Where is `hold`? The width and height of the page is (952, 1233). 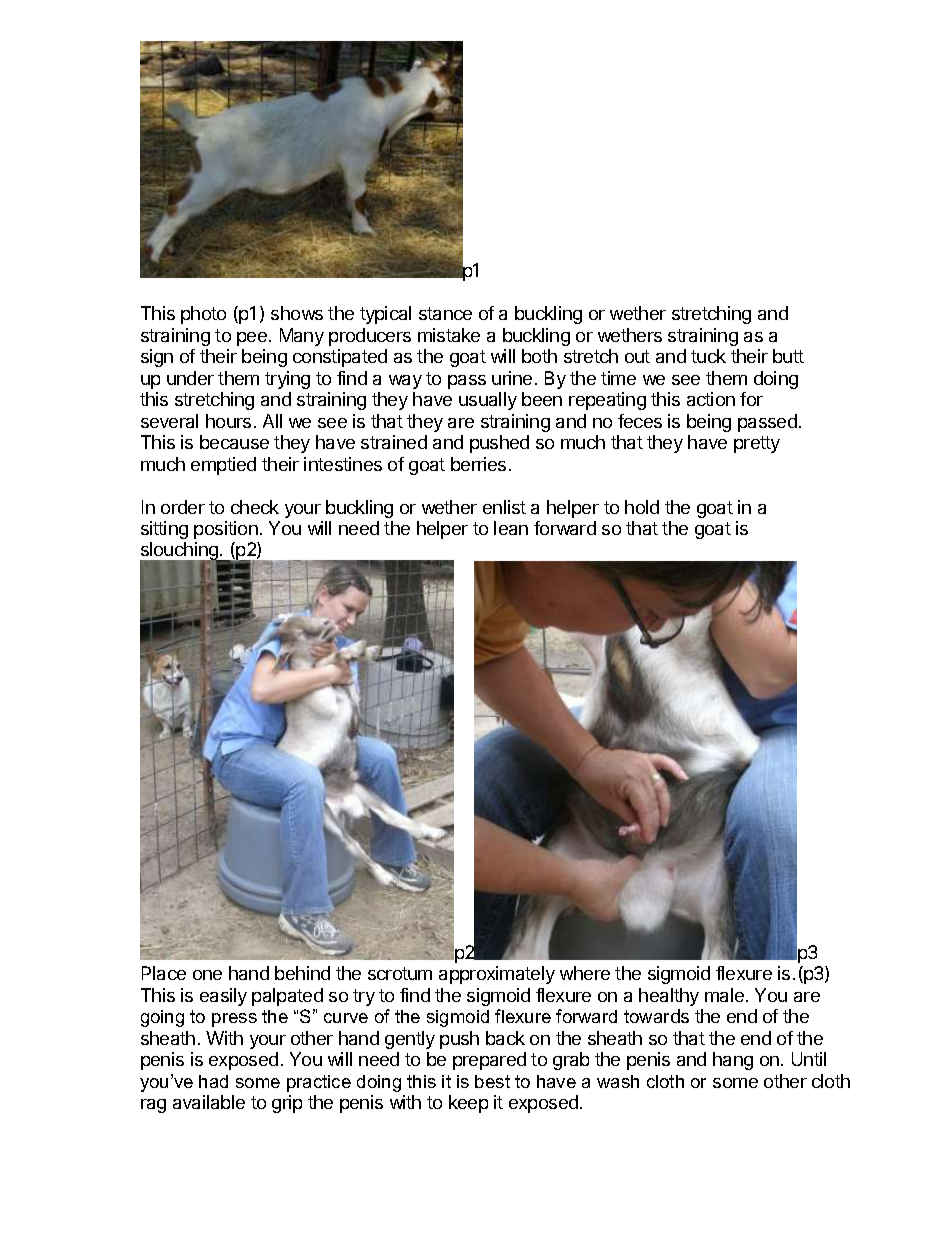
hold is located at coordinates (642, 507).
